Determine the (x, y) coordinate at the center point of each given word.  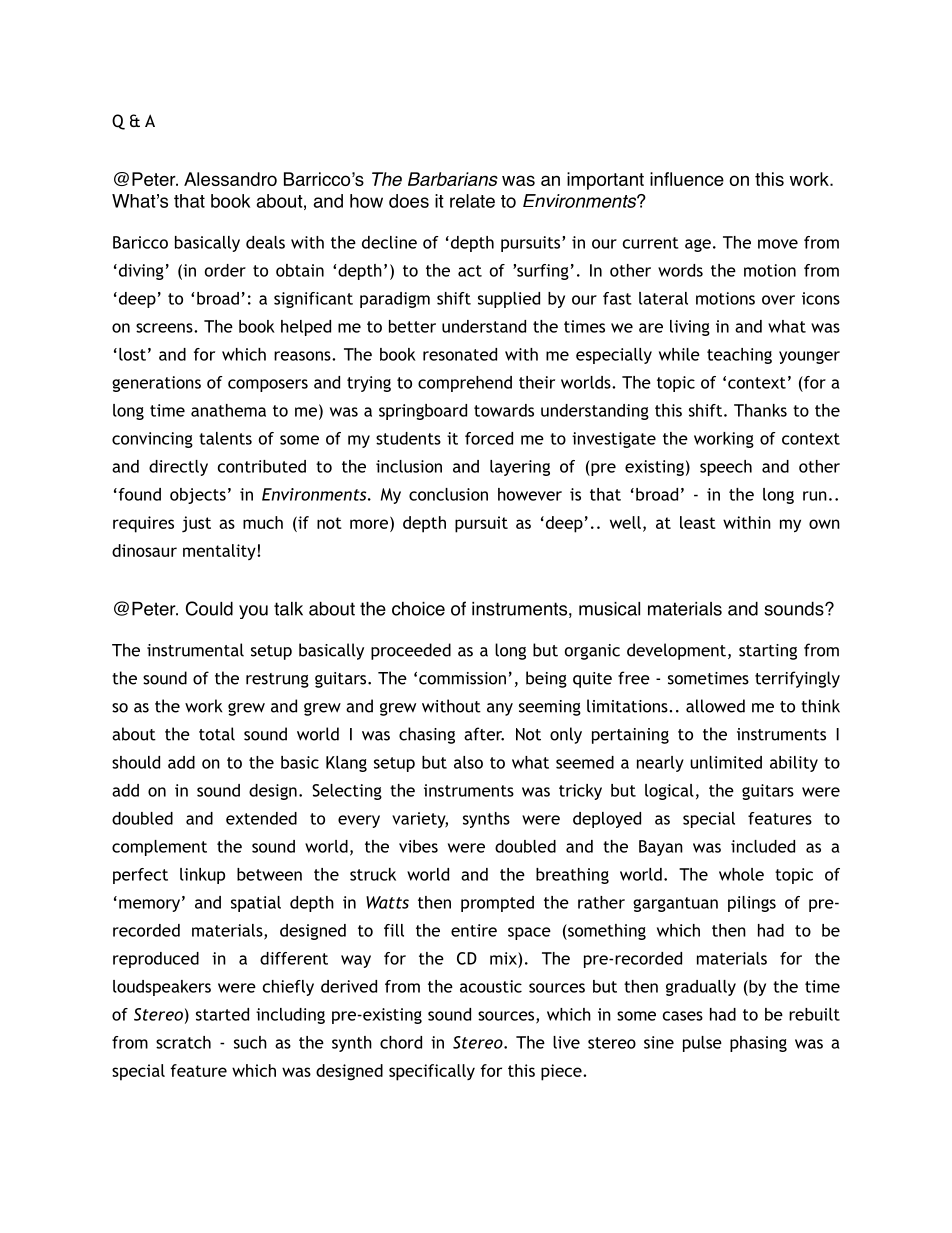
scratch (183, 1042)
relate (472, 201)
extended (261, 818)
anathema (228, 410)
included (763, 846)
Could (209, 608)
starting (768, 652)
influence (687, 179)
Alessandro (230, 179)
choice (418, 608)
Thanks (760, 410)
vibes (418, 846)
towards (504, 410)
